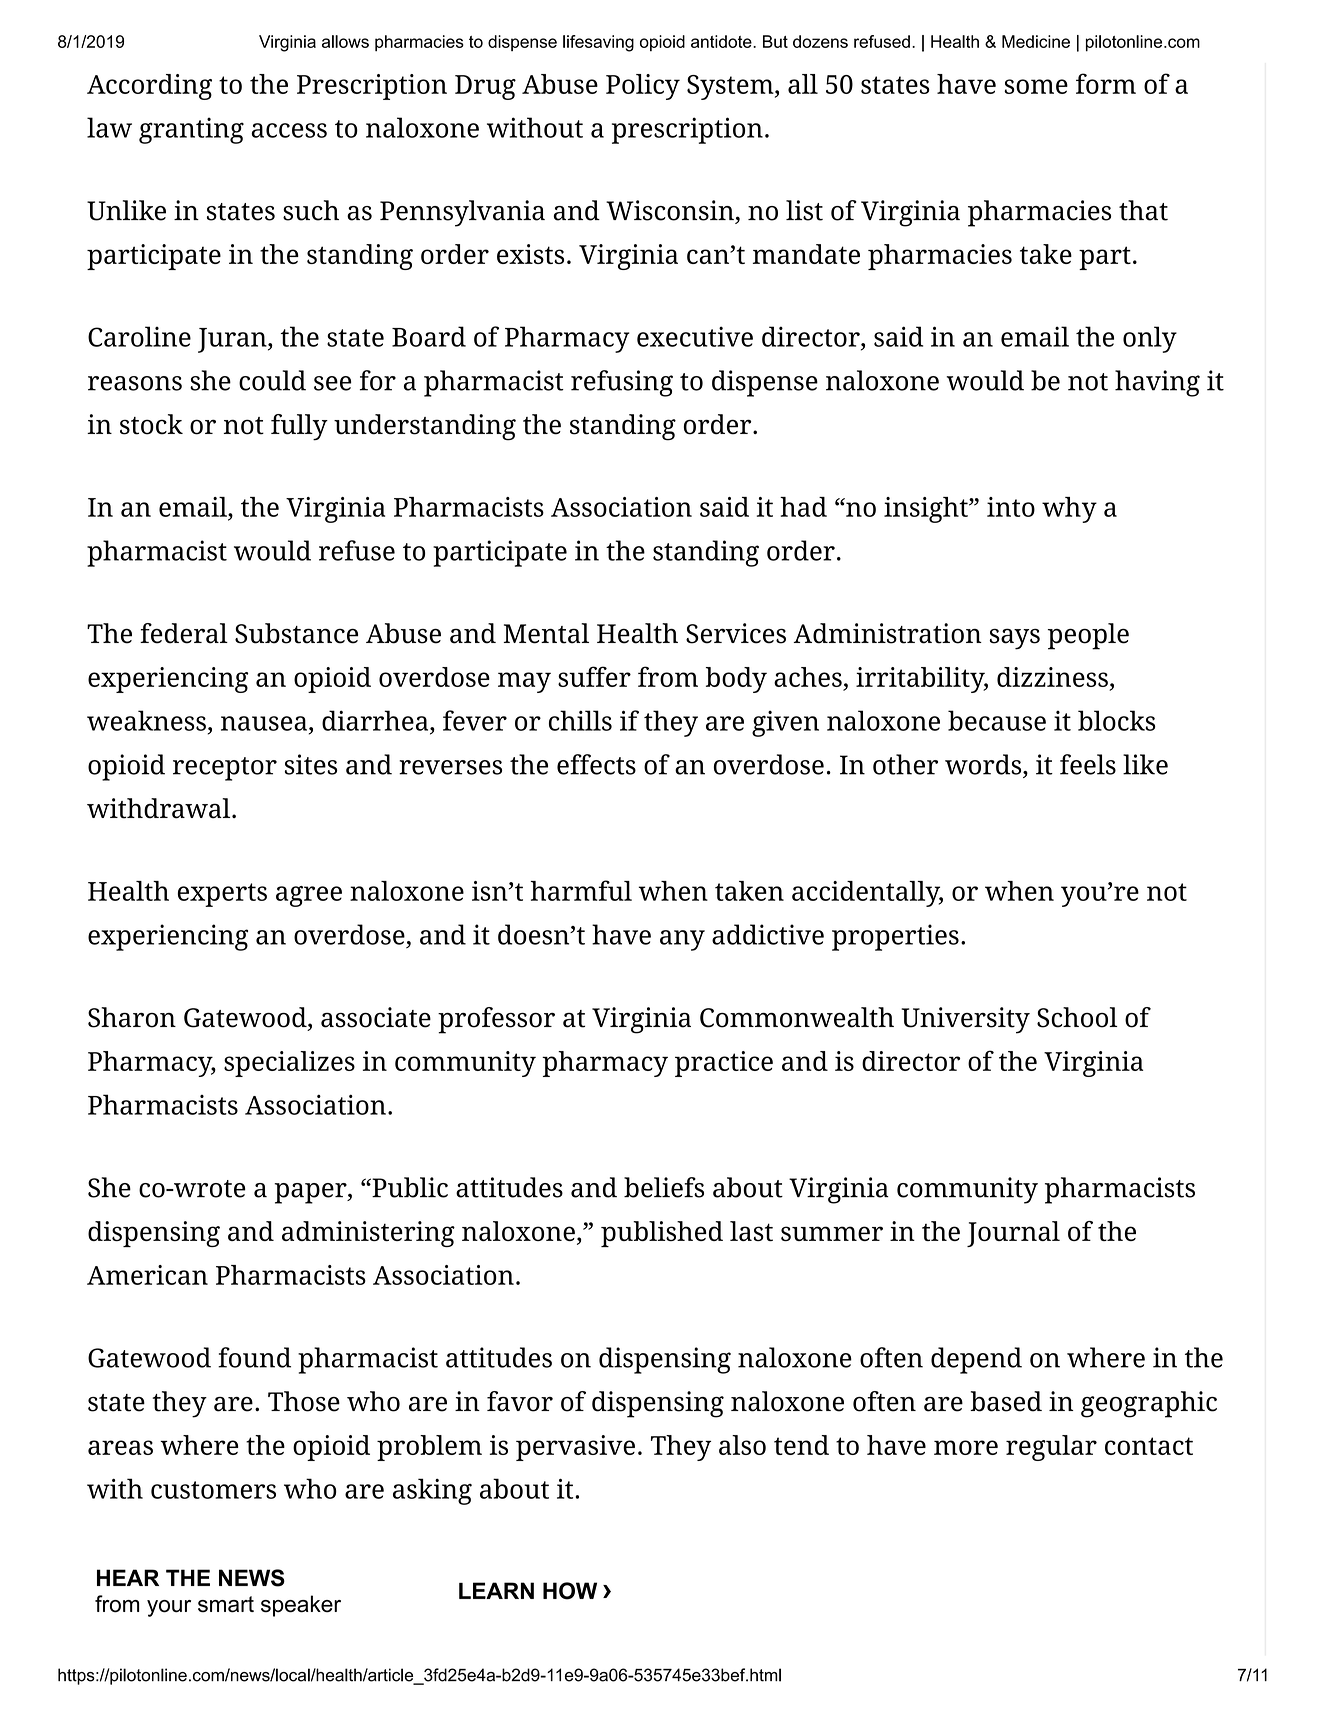 This screenshot has height=1718, width=1327. Describe the element at coordinates (1036, 86) in the screenshot. I see `some` at that location.
